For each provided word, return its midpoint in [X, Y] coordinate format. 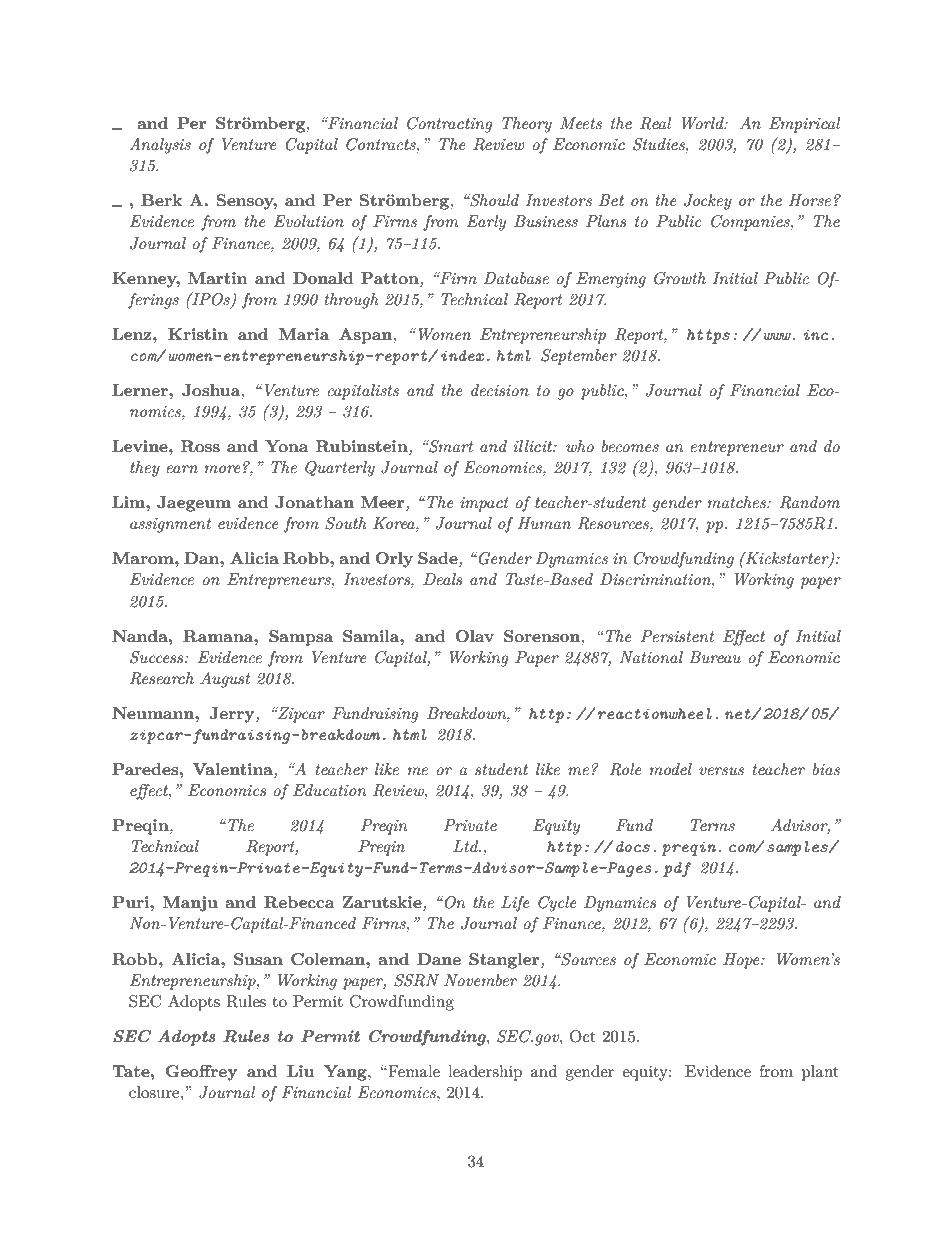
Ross [200, 446]
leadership [485, 1073]
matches [738, 502]
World [704, 123]
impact [484, 504]
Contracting [450, 125]
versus [721, 771]
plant [820, 1073]
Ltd [467, 846]
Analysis [160, 146]
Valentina [233, 770]
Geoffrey [201, 1073]
